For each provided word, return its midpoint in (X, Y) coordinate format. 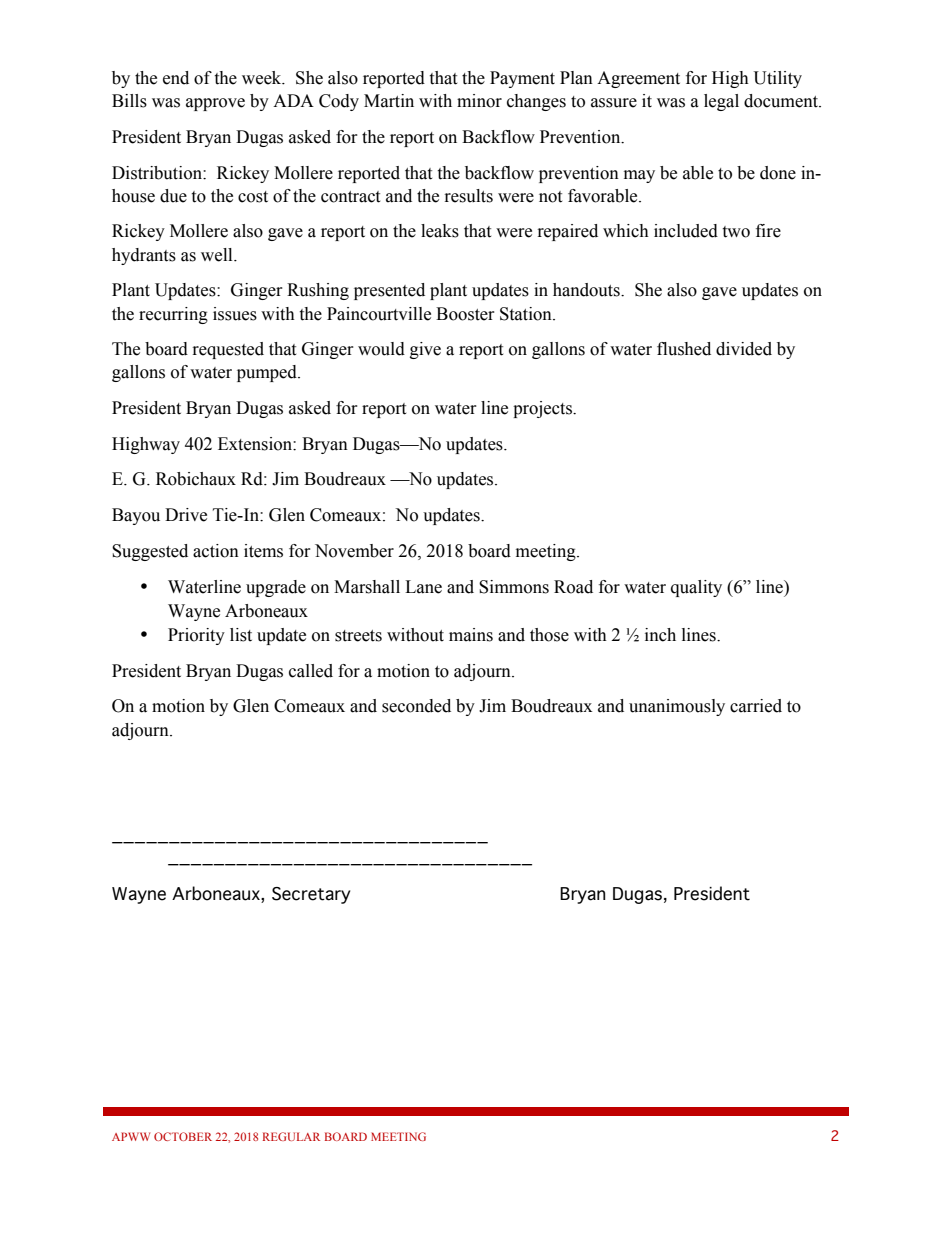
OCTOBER (183, 1136)
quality (696, 588)
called (311, 671)
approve (215, 104)
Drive (186, 515)
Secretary (311, 895)
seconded (416, 706)
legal (721, 102)
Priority (196, 636)
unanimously (677, 707)
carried (756, 706)
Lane (423, 587)
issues (235, 314)
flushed (684, 349)
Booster (465, 314)
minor (479, 101)
